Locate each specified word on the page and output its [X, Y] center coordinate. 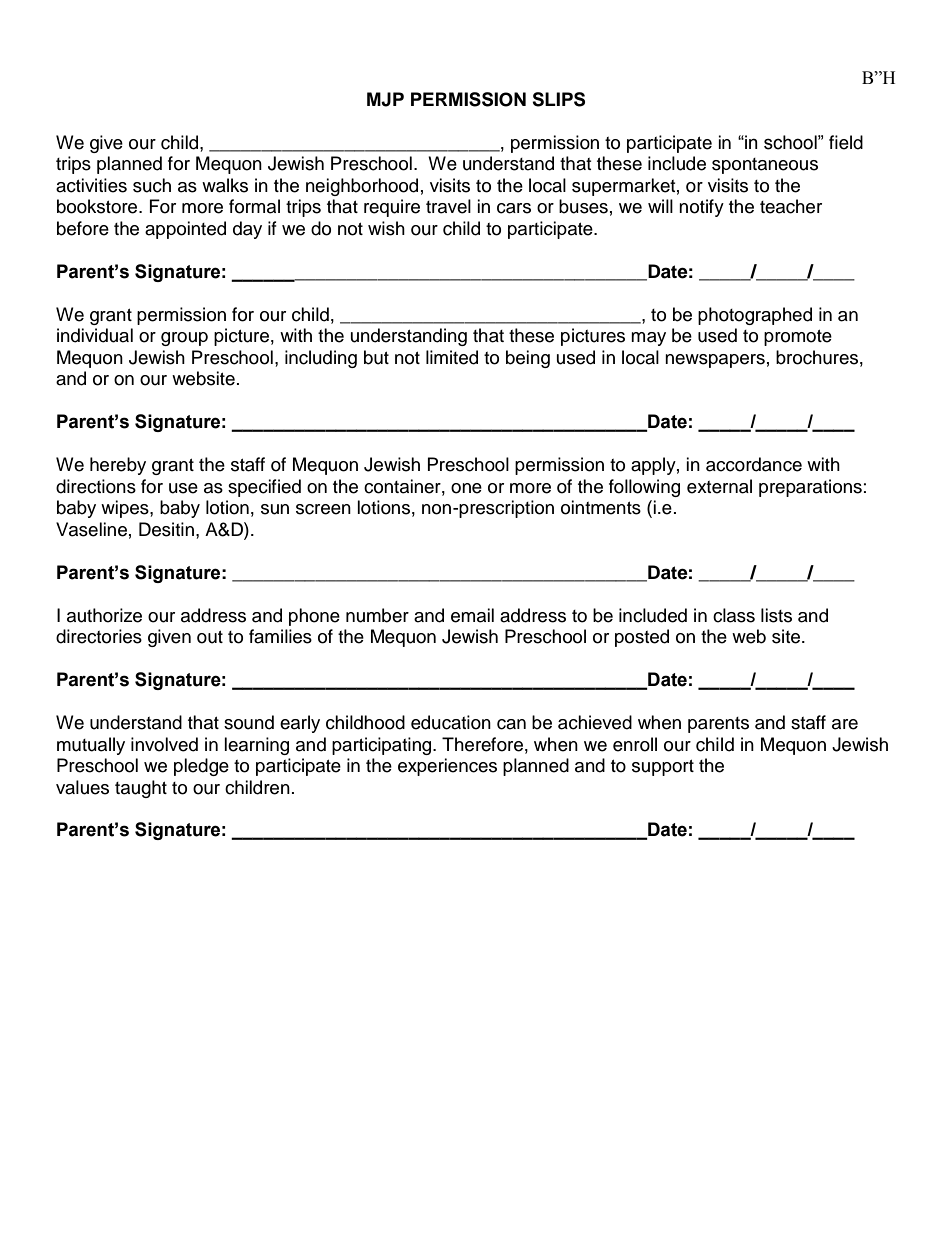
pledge [201, 767]
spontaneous [765, 166]
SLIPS [558, 99]
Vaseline [91, 529]
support [663, 768]
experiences [447, 767]
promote [798, 338]
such [152, 185]
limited [452, 357]
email [472, 615]
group [184, 339]
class [734, 615]
